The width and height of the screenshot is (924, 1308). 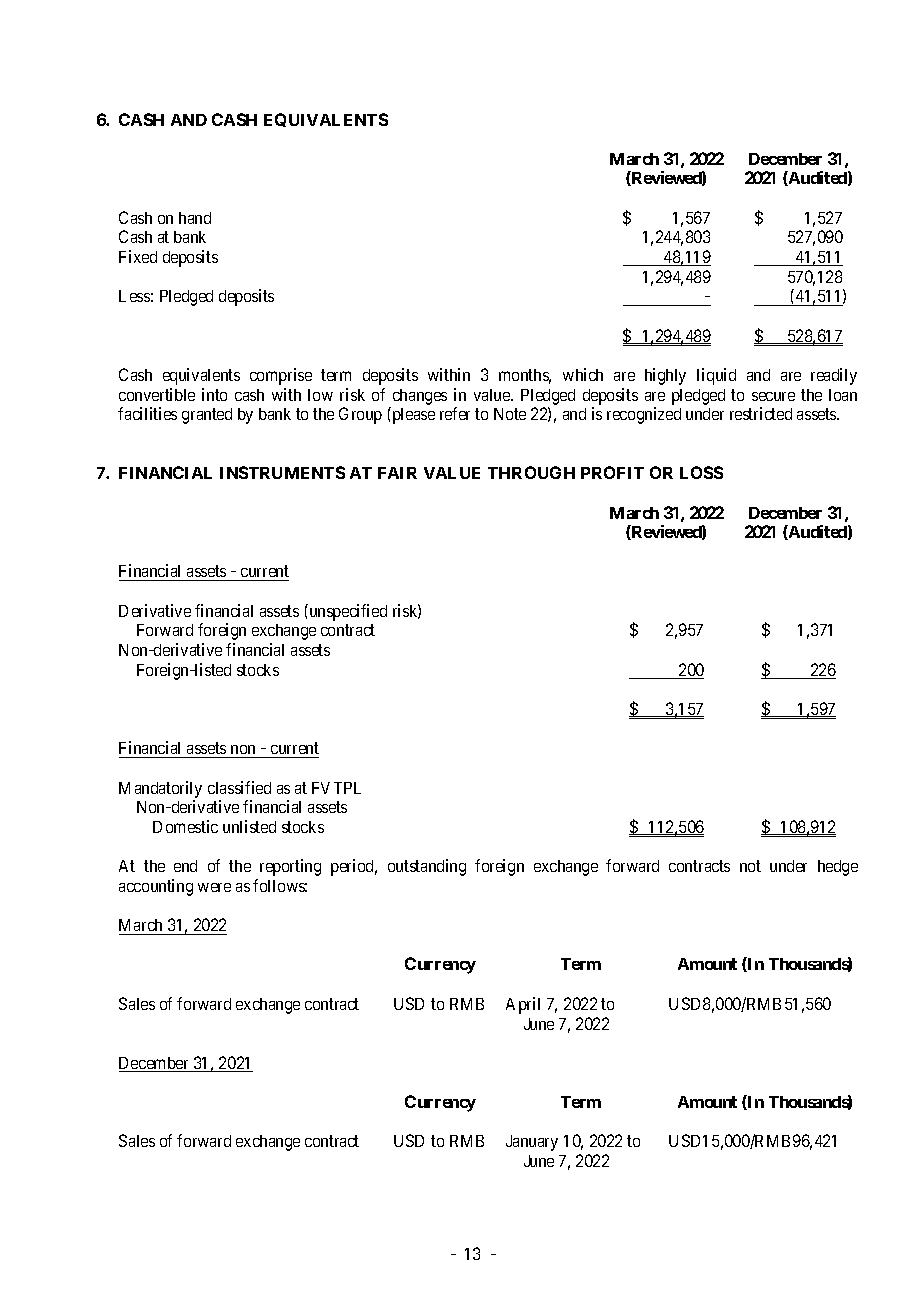 I want to click on liquid, so click(x=716, y=376).
